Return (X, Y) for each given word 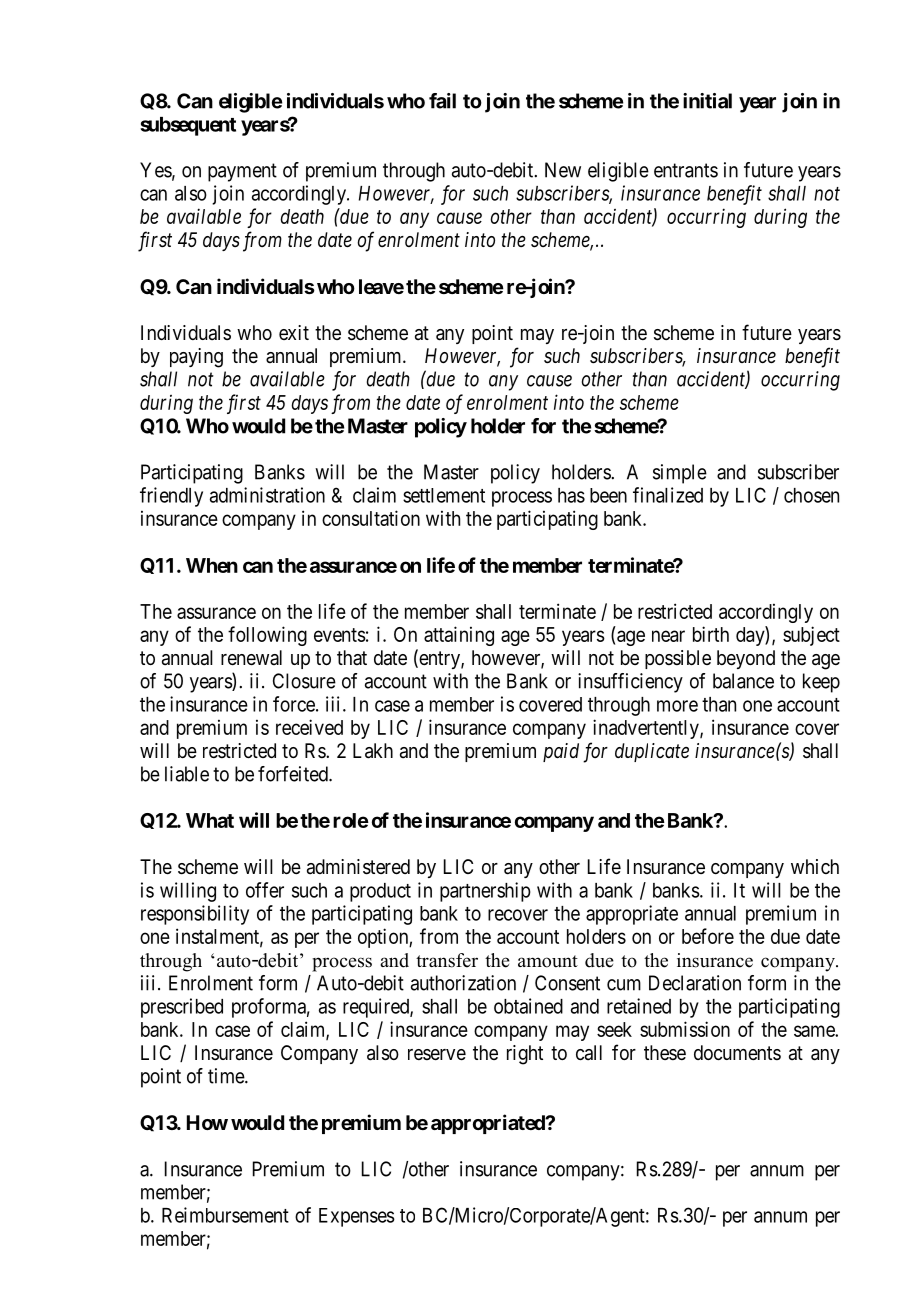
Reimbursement (225, 1215)
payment (242, 172)
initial (707, 101)
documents (737, 1052)
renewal (251, 658)
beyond (746, 659)
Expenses (357, 1217)
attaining (459, 636)
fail (442, 101)
